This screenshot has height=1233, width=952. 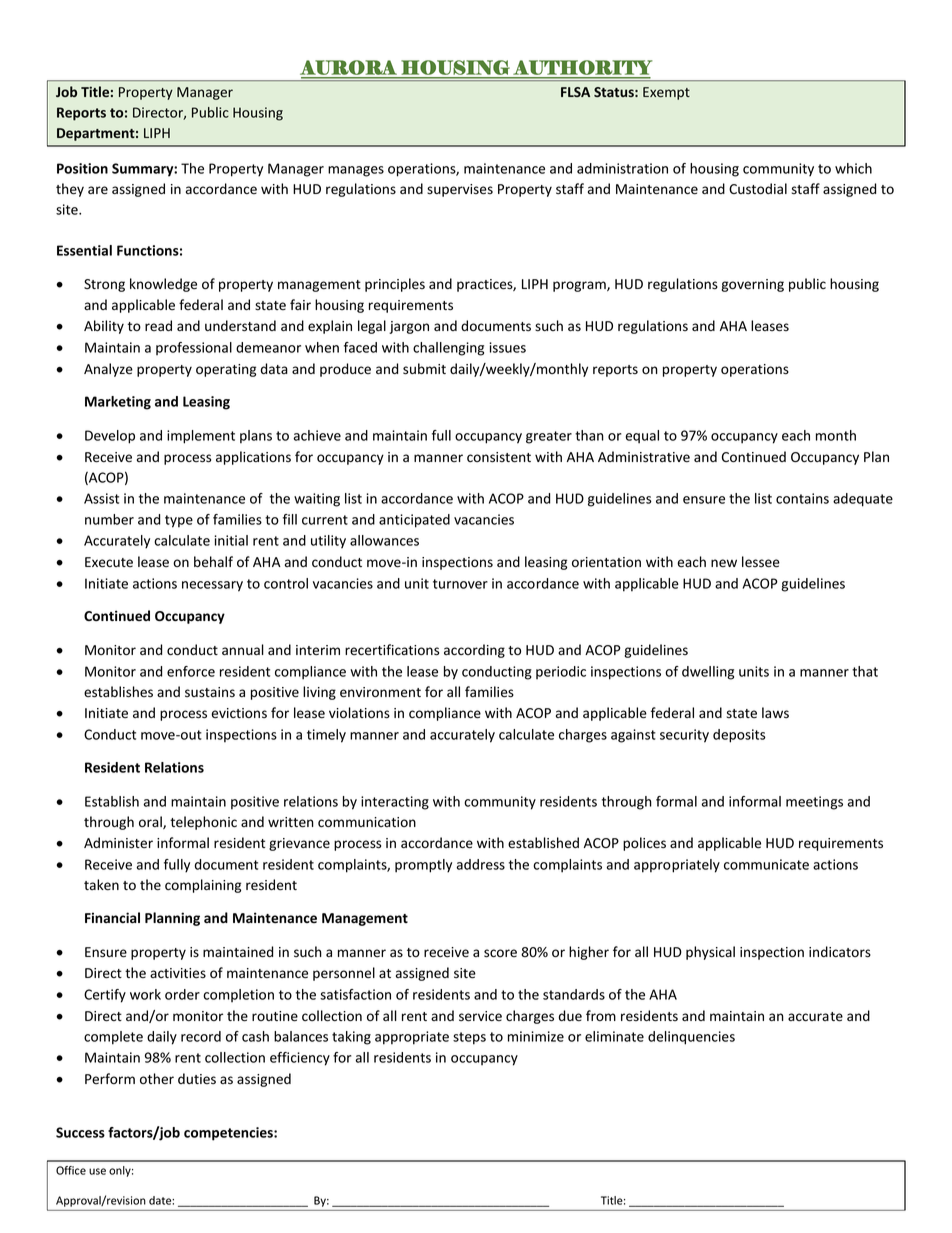 I want to click on competencies, so click(x=229, y=1134).
